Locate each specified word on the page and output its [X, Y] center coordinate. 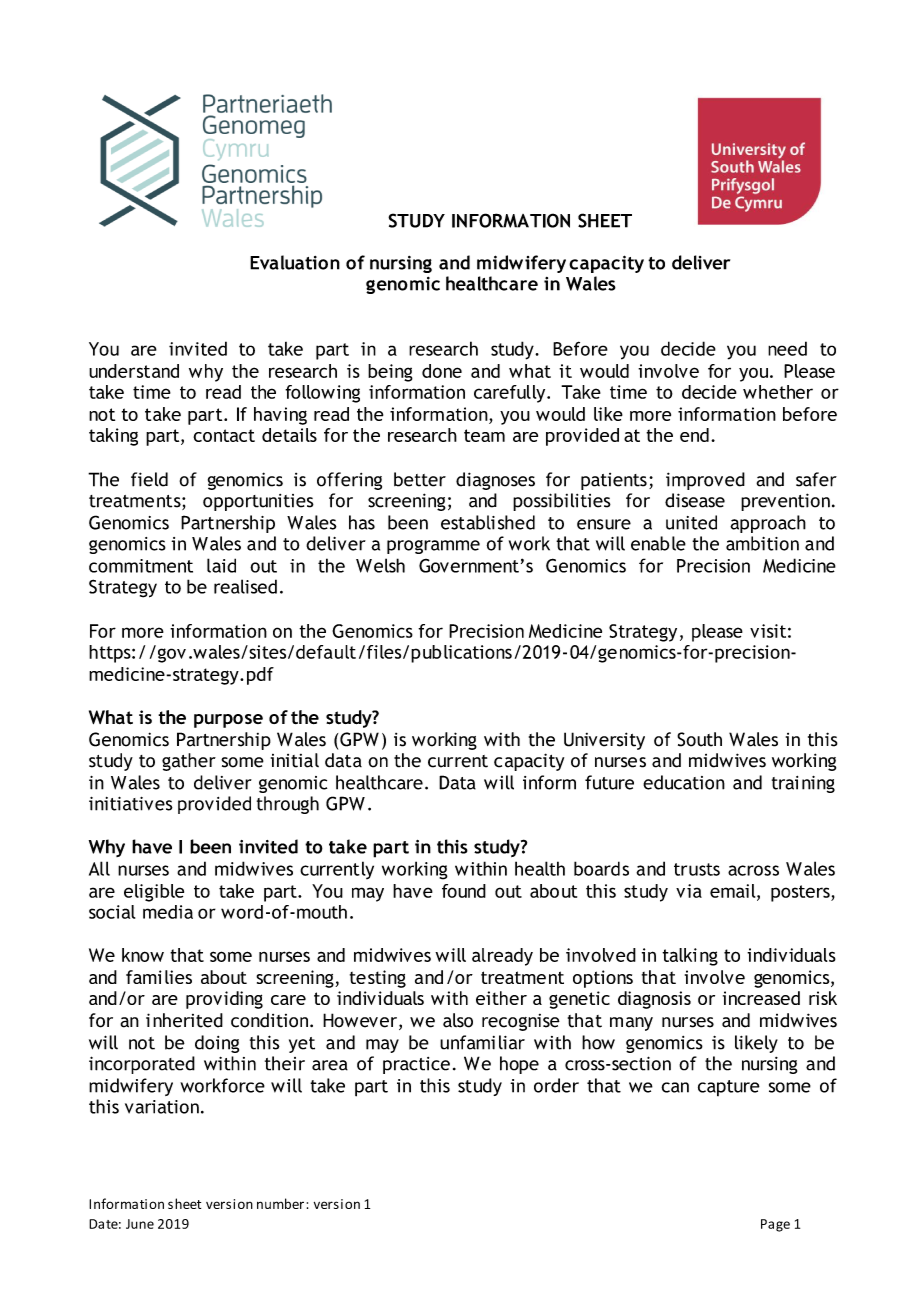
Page [775, 1225]
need [787, 348]
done [442, 371]
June [140, 1224]
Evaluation [295, 262]
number [280, 1203]
